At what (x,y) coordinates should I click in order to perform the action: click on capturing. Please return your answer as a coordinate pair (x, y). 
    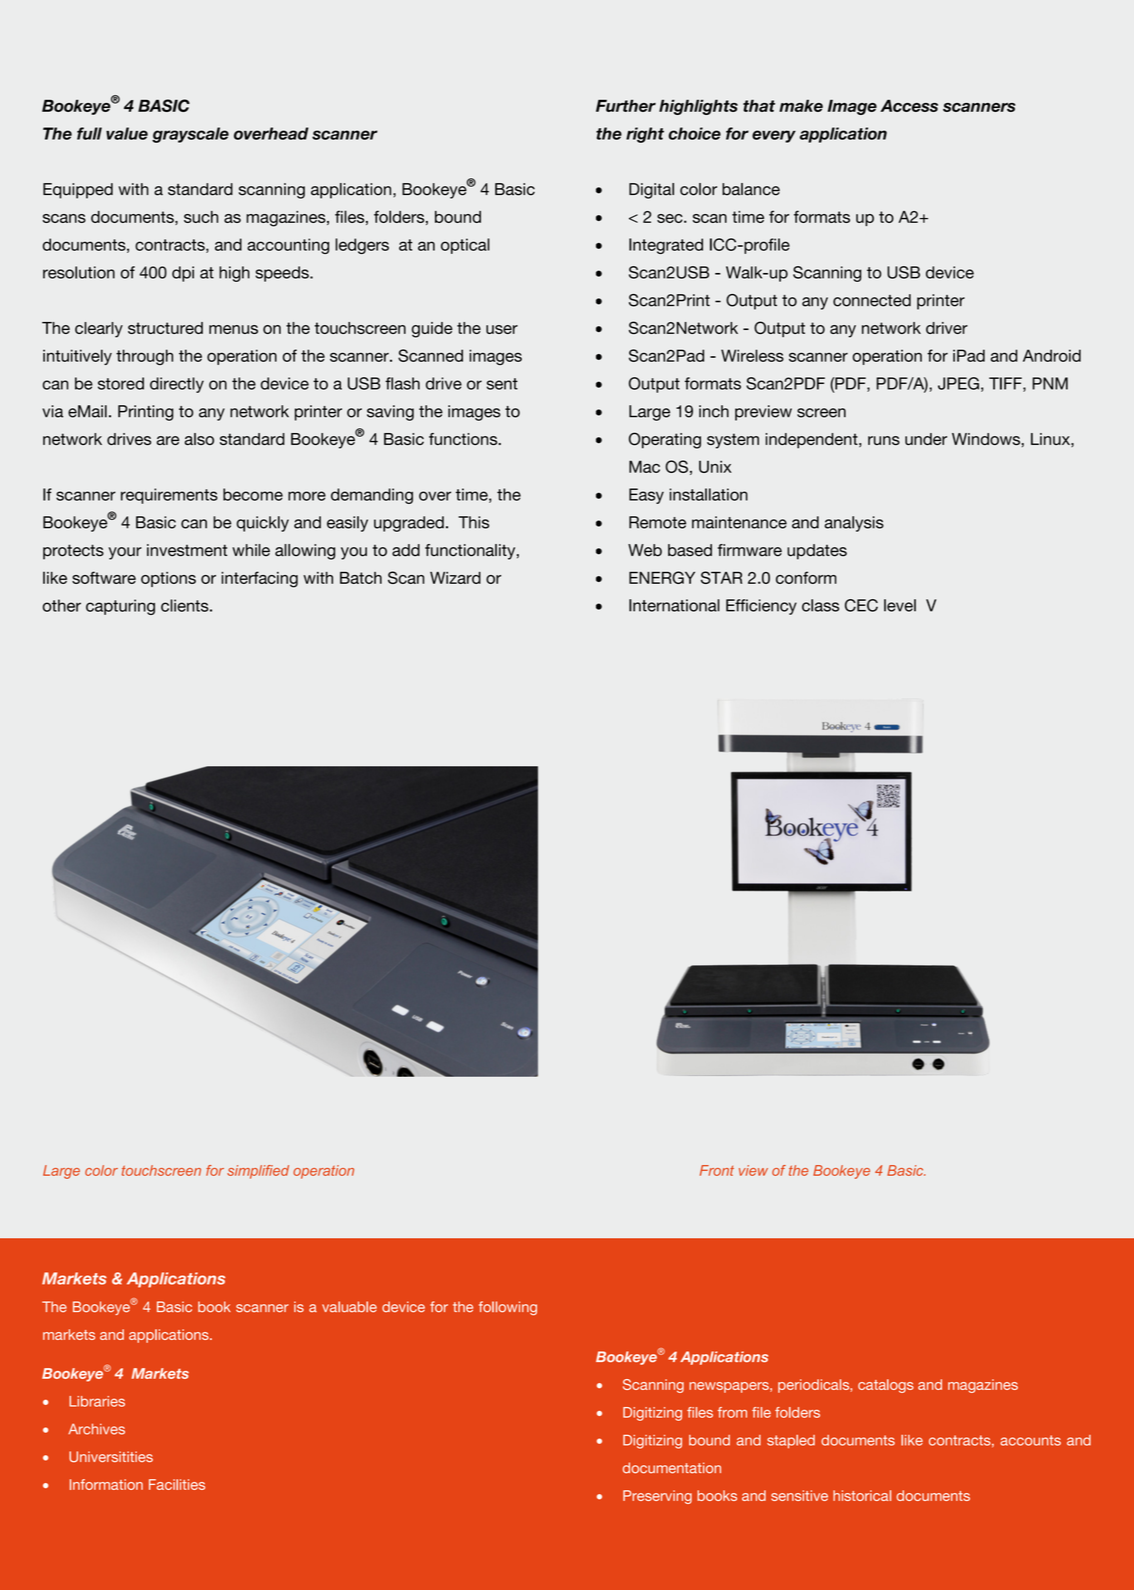
    Looking at the image, I should click on (120, 607).
